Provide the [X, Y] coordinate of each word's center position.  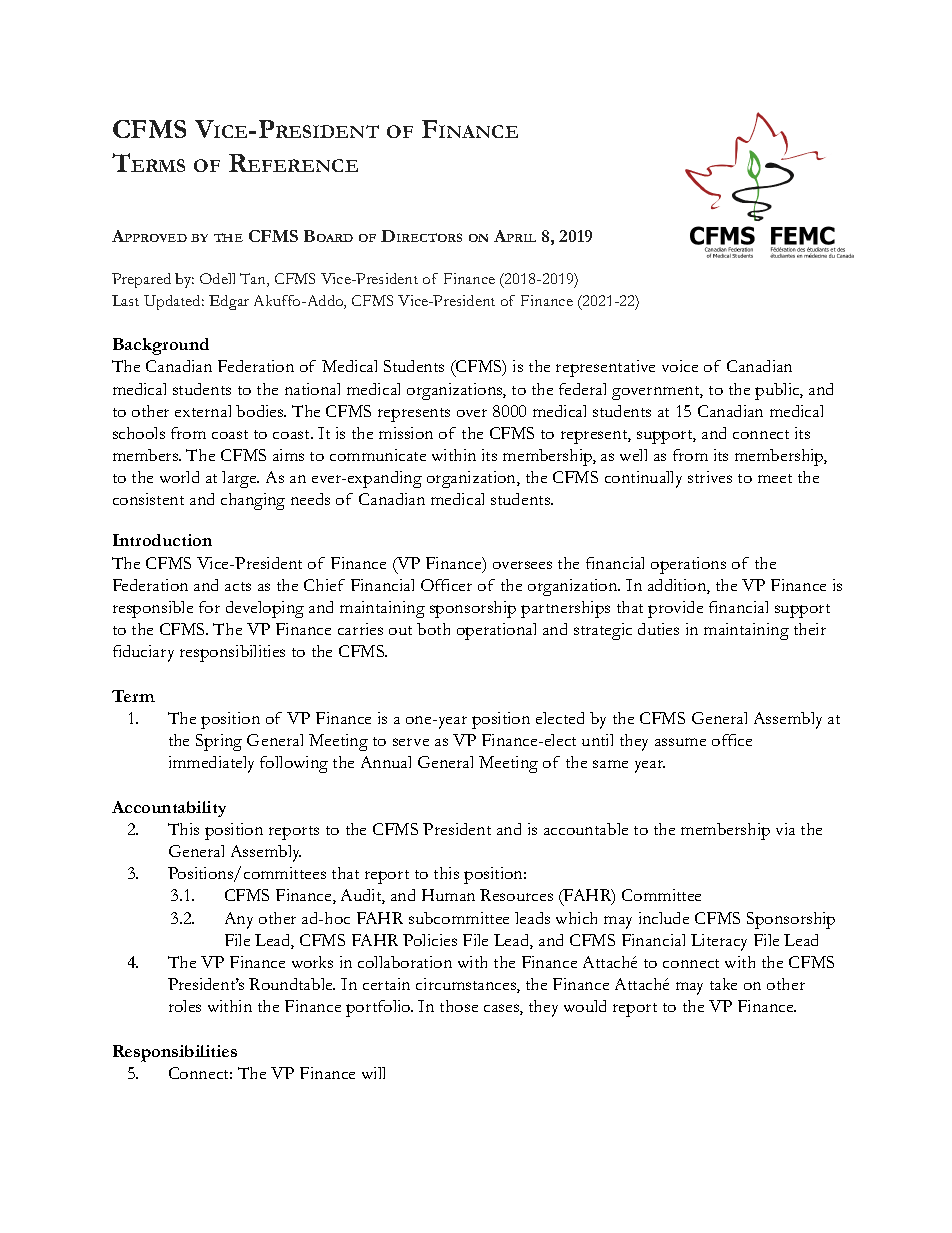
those [459, 1006]
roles [185, 1006]
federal [582, 389]
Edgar [229, 302]
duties [658, 629]
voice [680, 366]
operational [496, 631]
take [723, 984]
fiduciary [143, 653]
